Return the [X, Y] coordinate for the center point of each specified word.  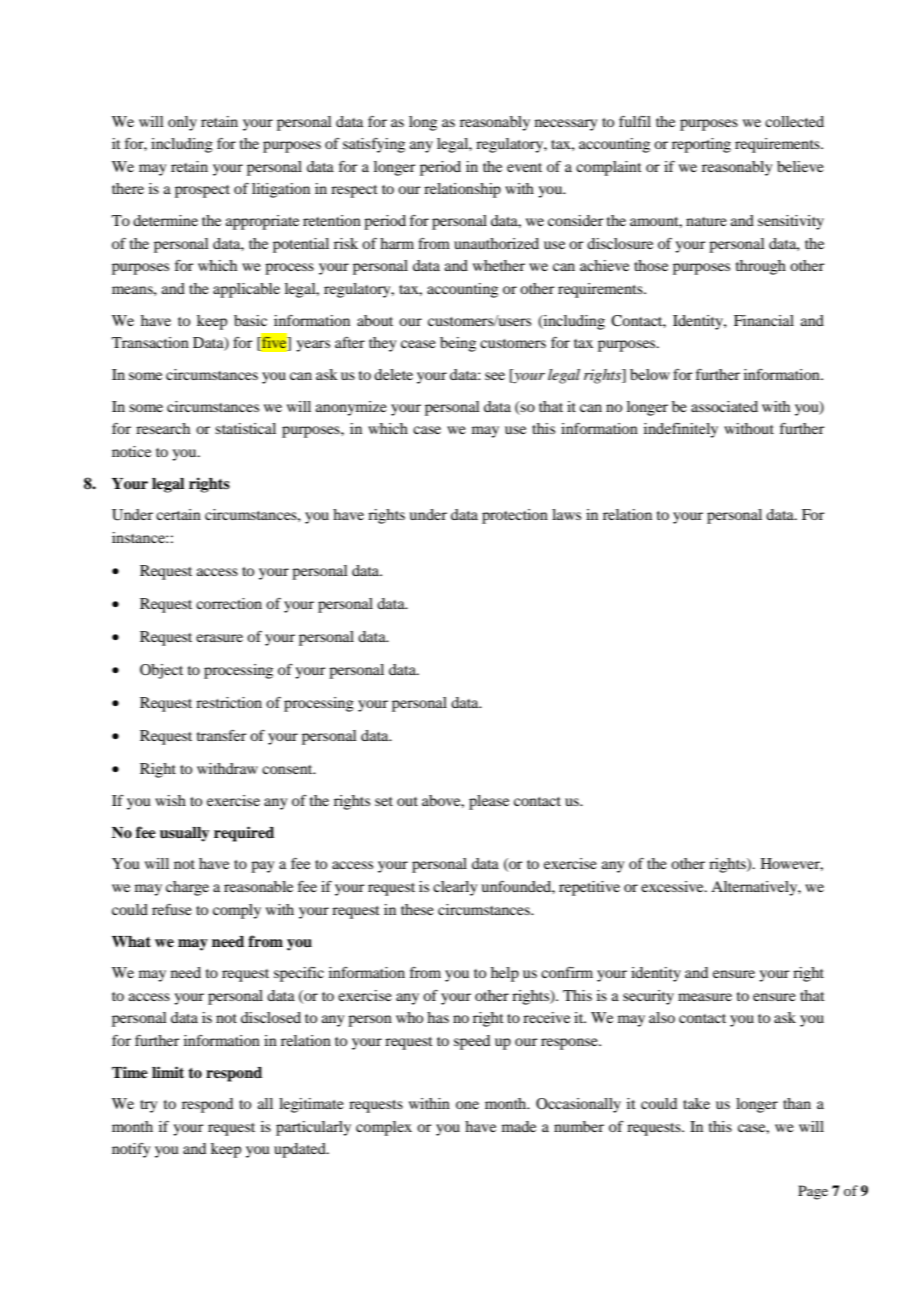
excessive [673, 886]
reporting [701, 145]
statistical [245, 428]
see [495, 376]
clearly [455, 888]
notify [131, 1150]
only [182, 123]
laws [566, 514]
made [519, 1126]
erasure [219, 638]
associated [724, 406]
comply [237, 911]
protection [515, 516]
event [524, 167]
